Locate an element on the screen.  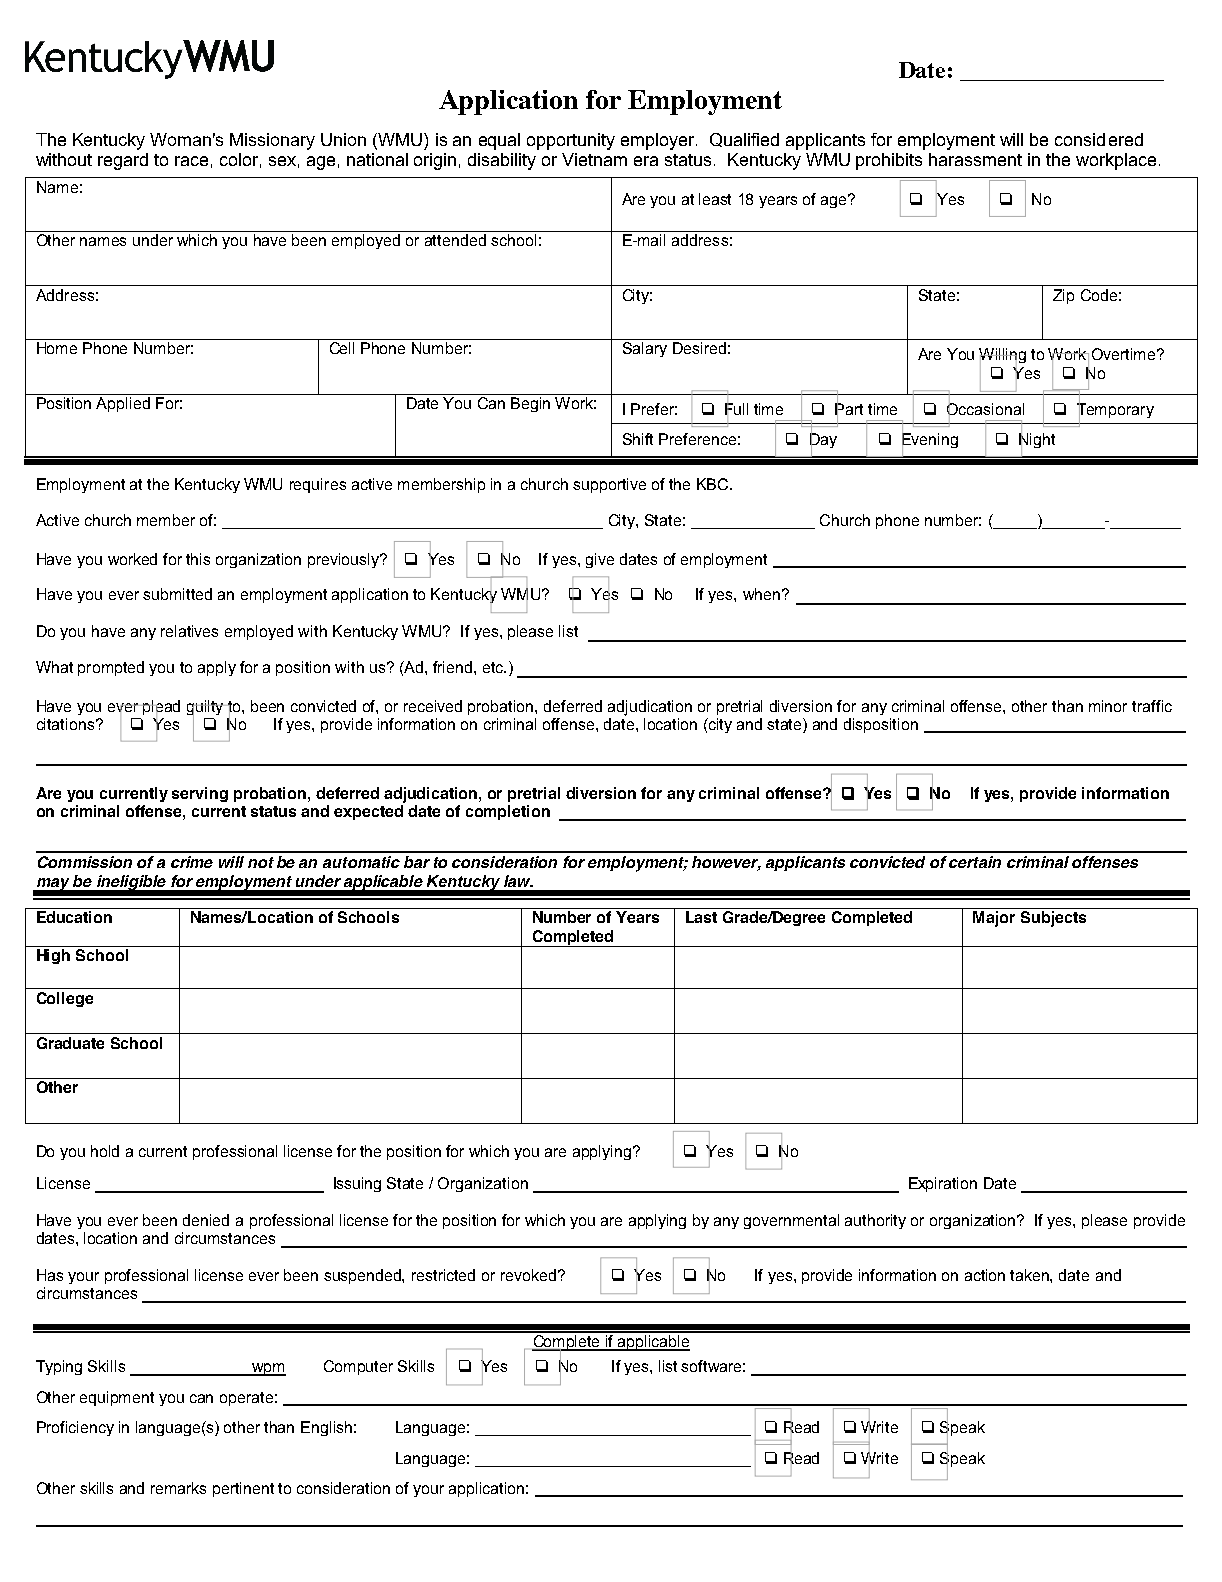
completion is located at coordinates (508, 812).
